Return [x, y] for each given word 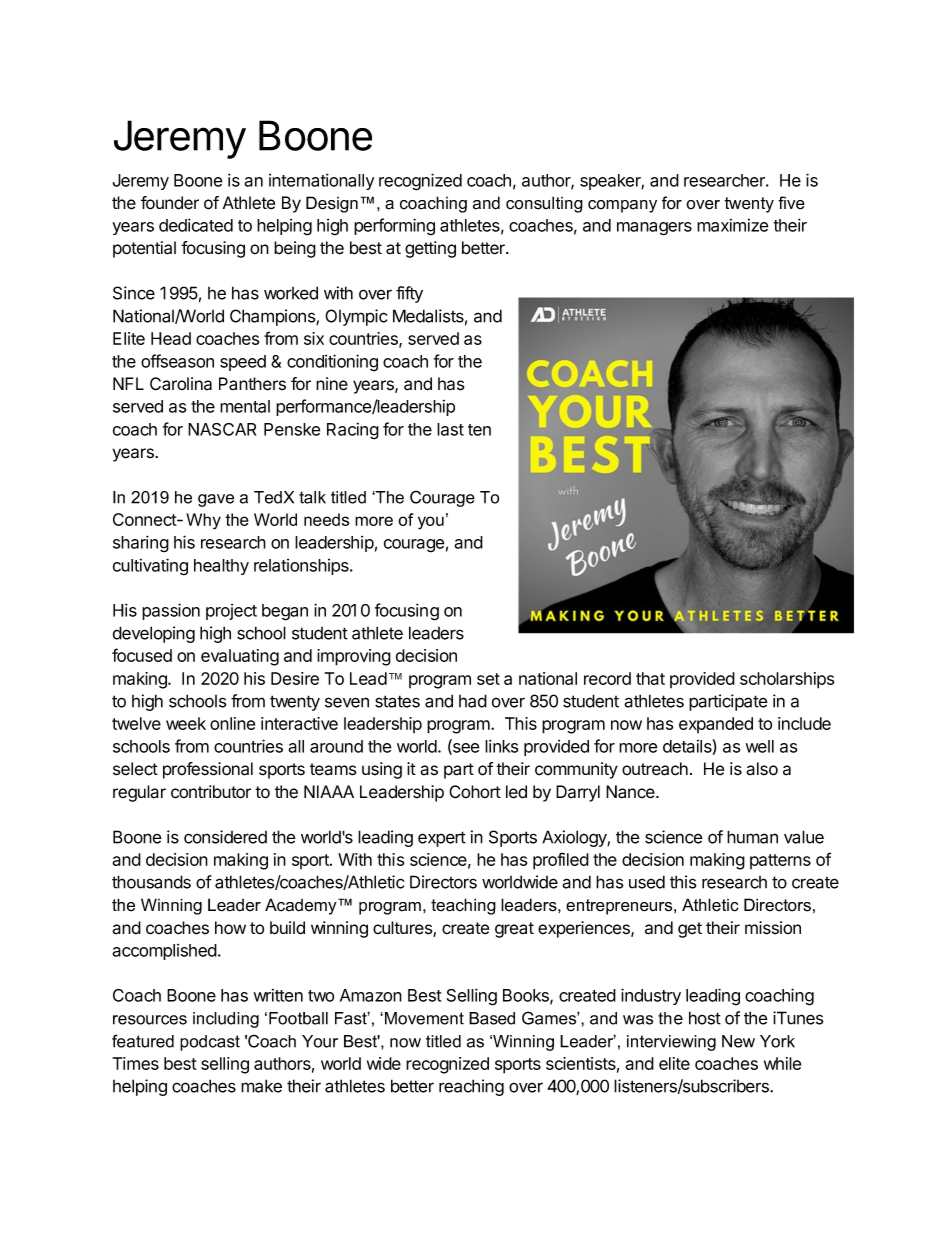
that [650, 678]
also [762, 769]
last [450, 429]
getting [430, 249]
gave [216, 500]
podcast [210, 1043]
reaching [471, 1087]
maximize [732, 225]
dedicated [196, 225]
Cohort [475, 792]
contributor [211, 792]
